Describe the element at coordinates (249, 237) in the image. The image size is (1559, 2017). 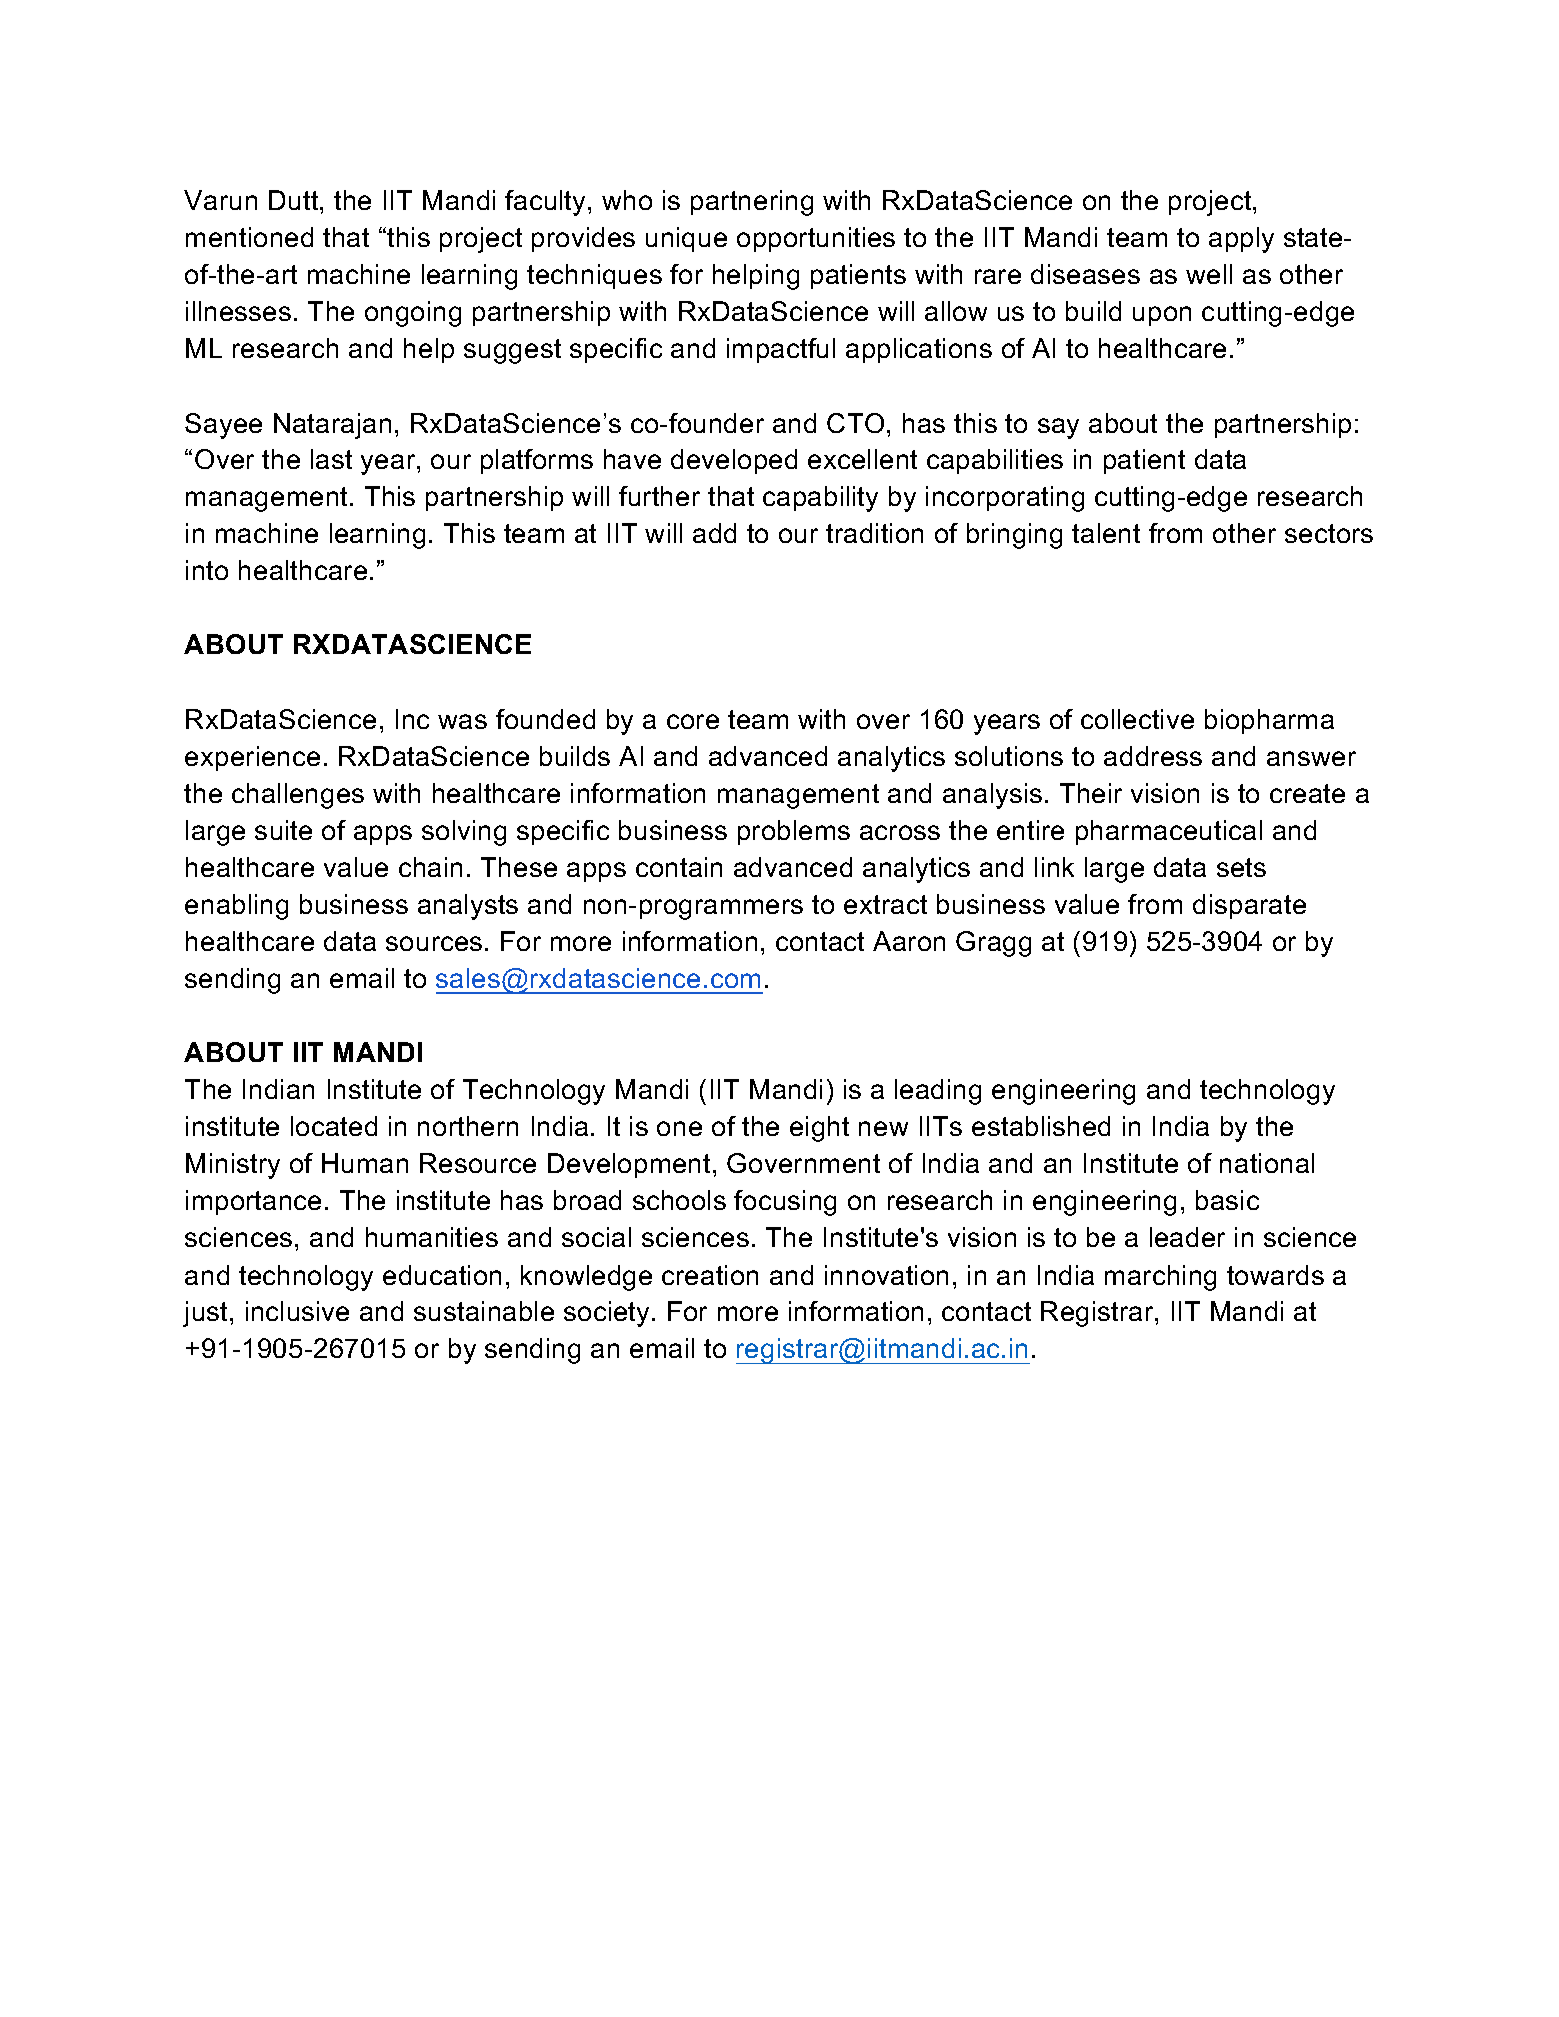
I see `mentioned` at that location.
